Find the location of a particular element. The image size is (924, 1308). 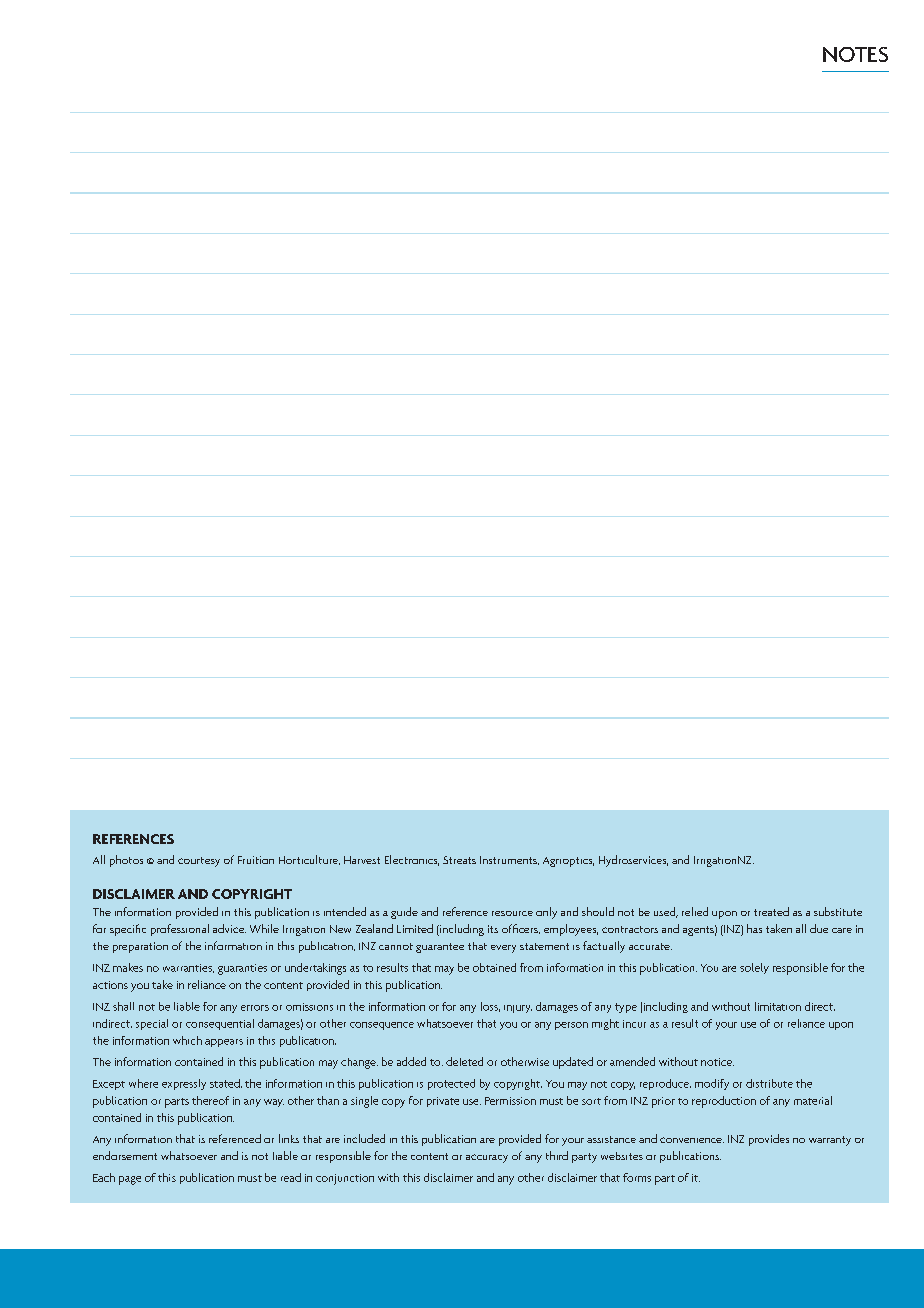

relied is located at coordinates (695, 911).
